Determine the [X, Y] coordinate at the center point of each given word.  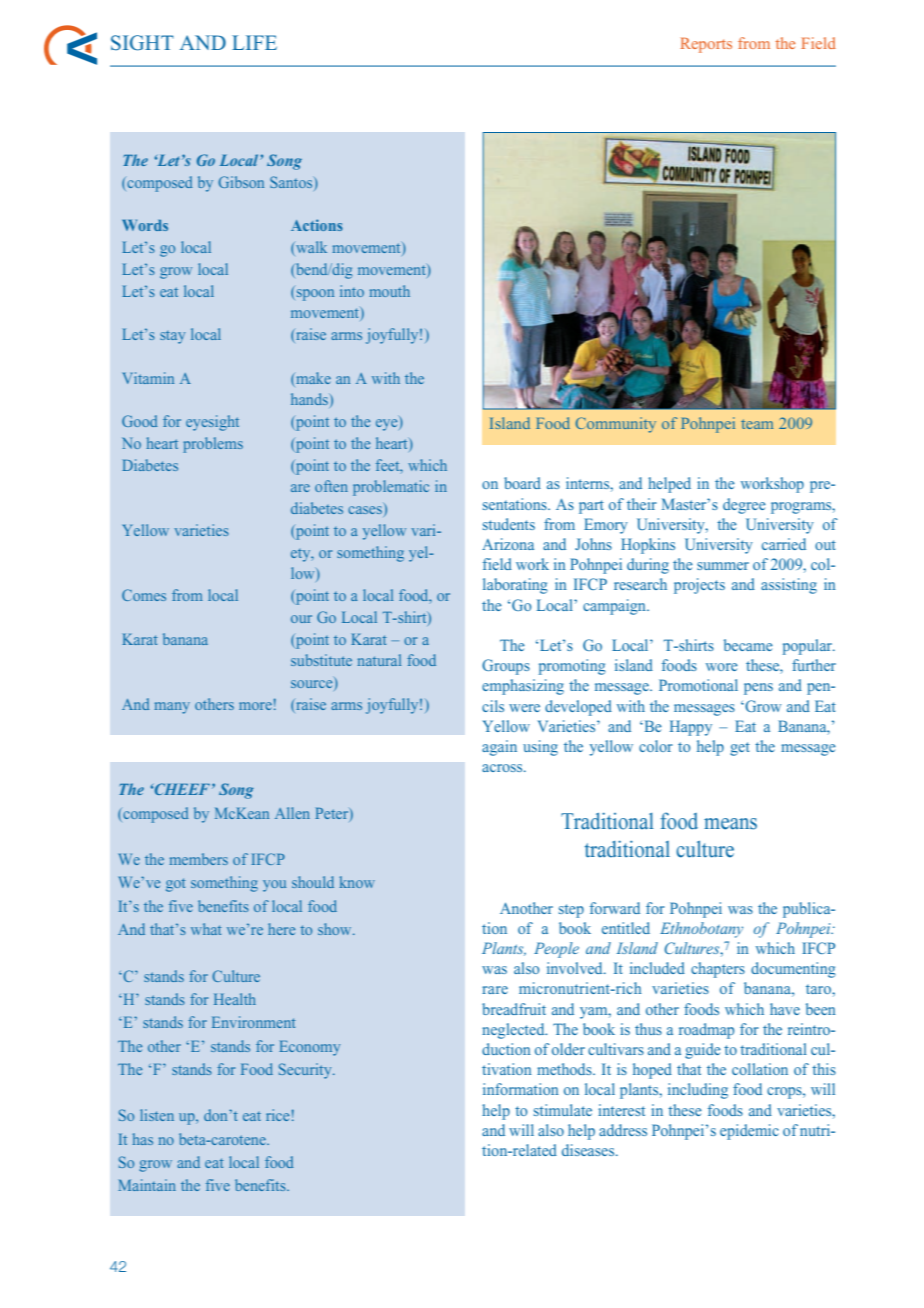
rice [277, 1115]
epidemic [749, 1132]
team [757, 424]
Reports [706, 45]
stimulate [563, 1110]
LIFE [254, 42]
